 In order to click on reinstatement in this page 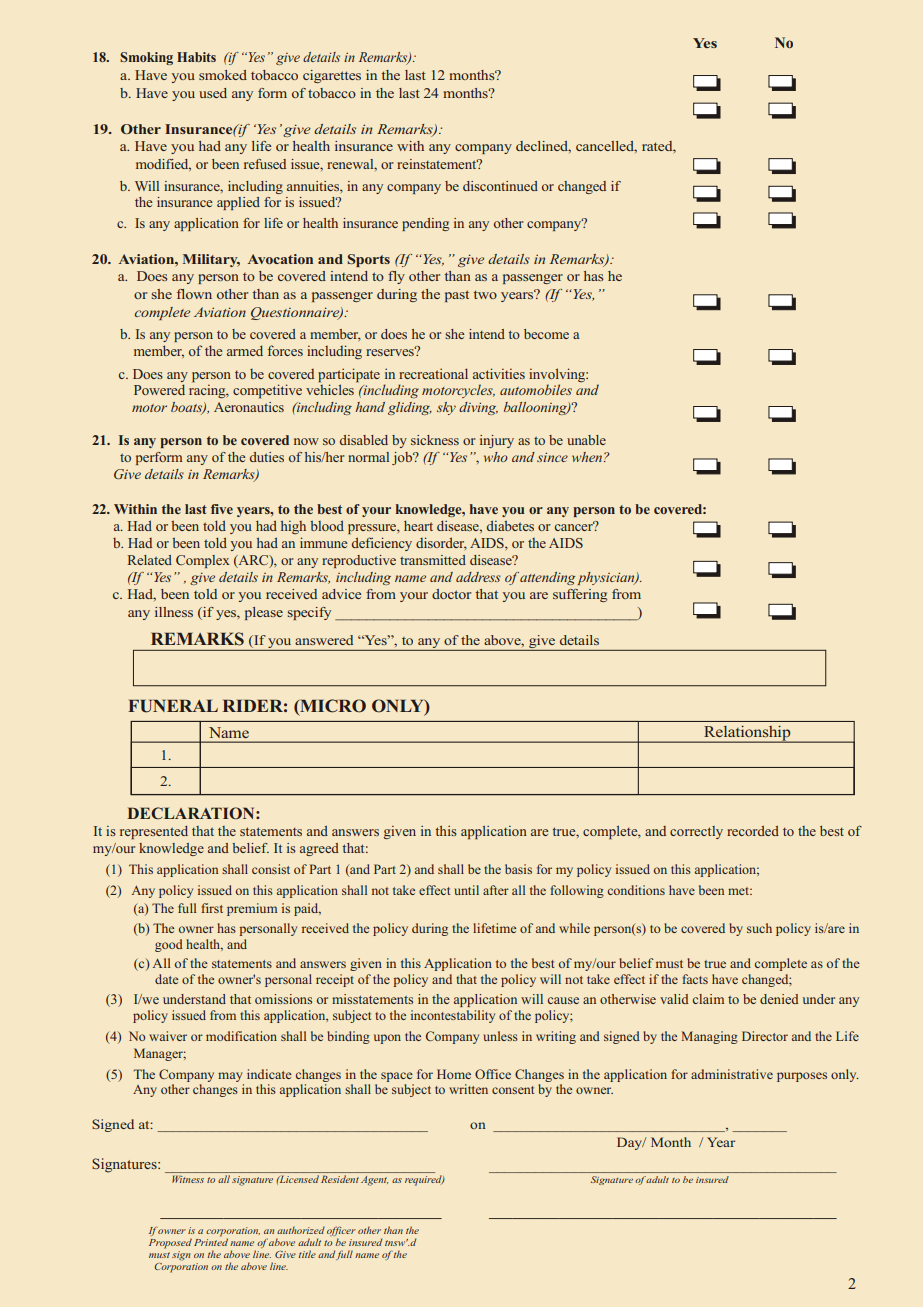, I will do `click(438, 164)`.
